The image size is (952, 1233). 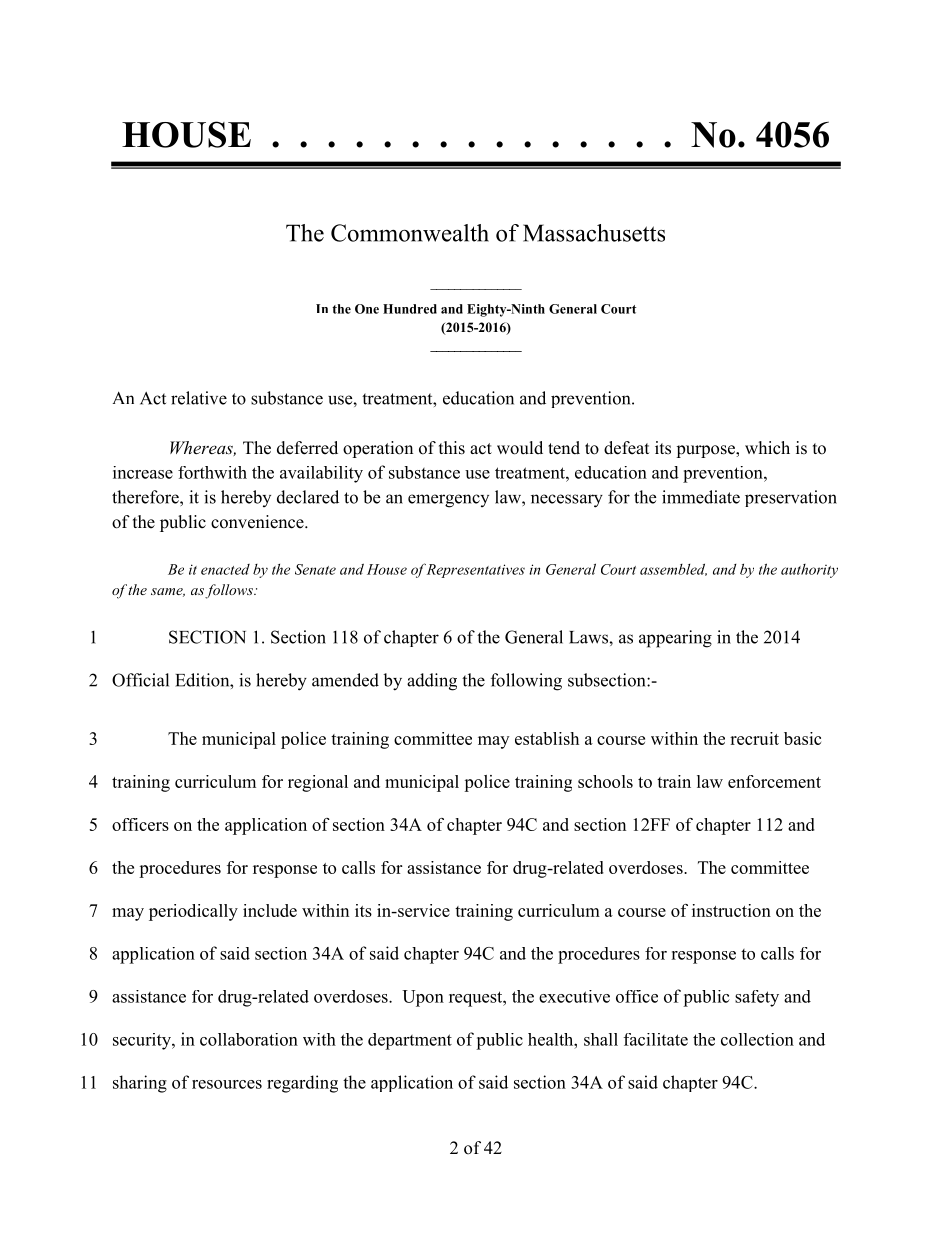 I want to click on Representatives, so click(x=476, y=571).
